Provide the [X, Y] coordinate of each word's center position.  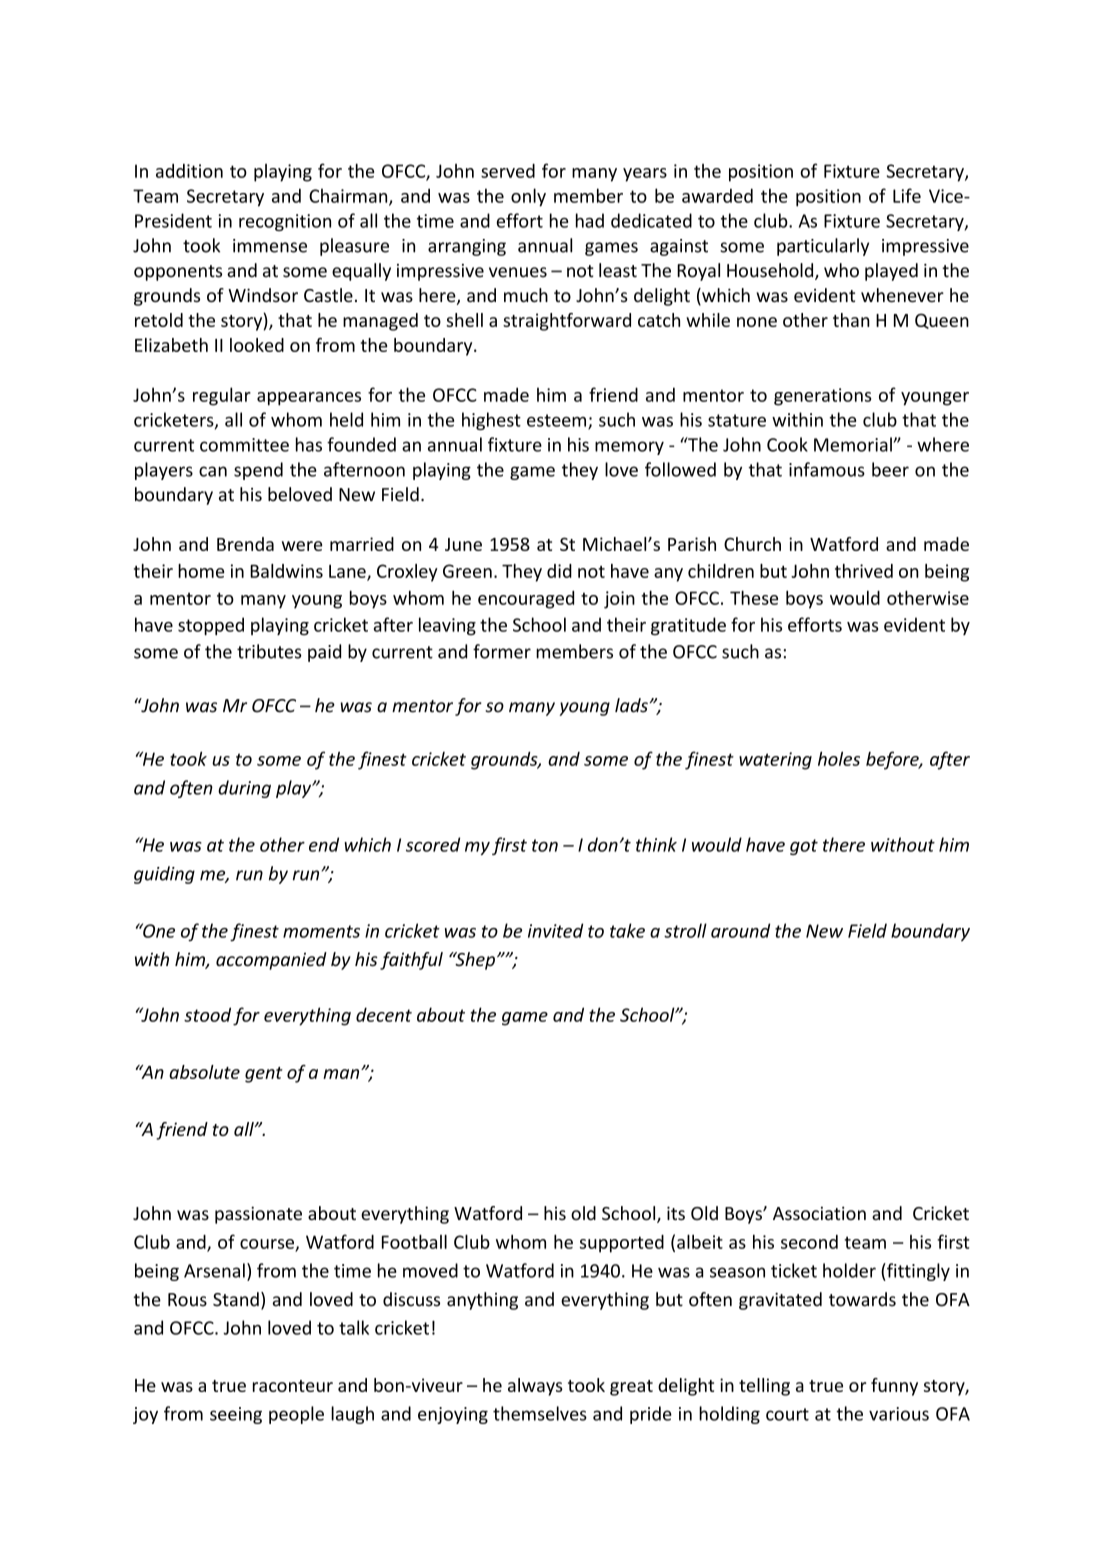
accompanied [271, 961]
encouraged [526, 600]
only [528, 197]
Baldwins [286, 571]
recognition [285, 222]
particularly [823, 247]
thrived [864, 571]
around [740, 930]
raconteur [293, 1386]
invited [555, 930]
